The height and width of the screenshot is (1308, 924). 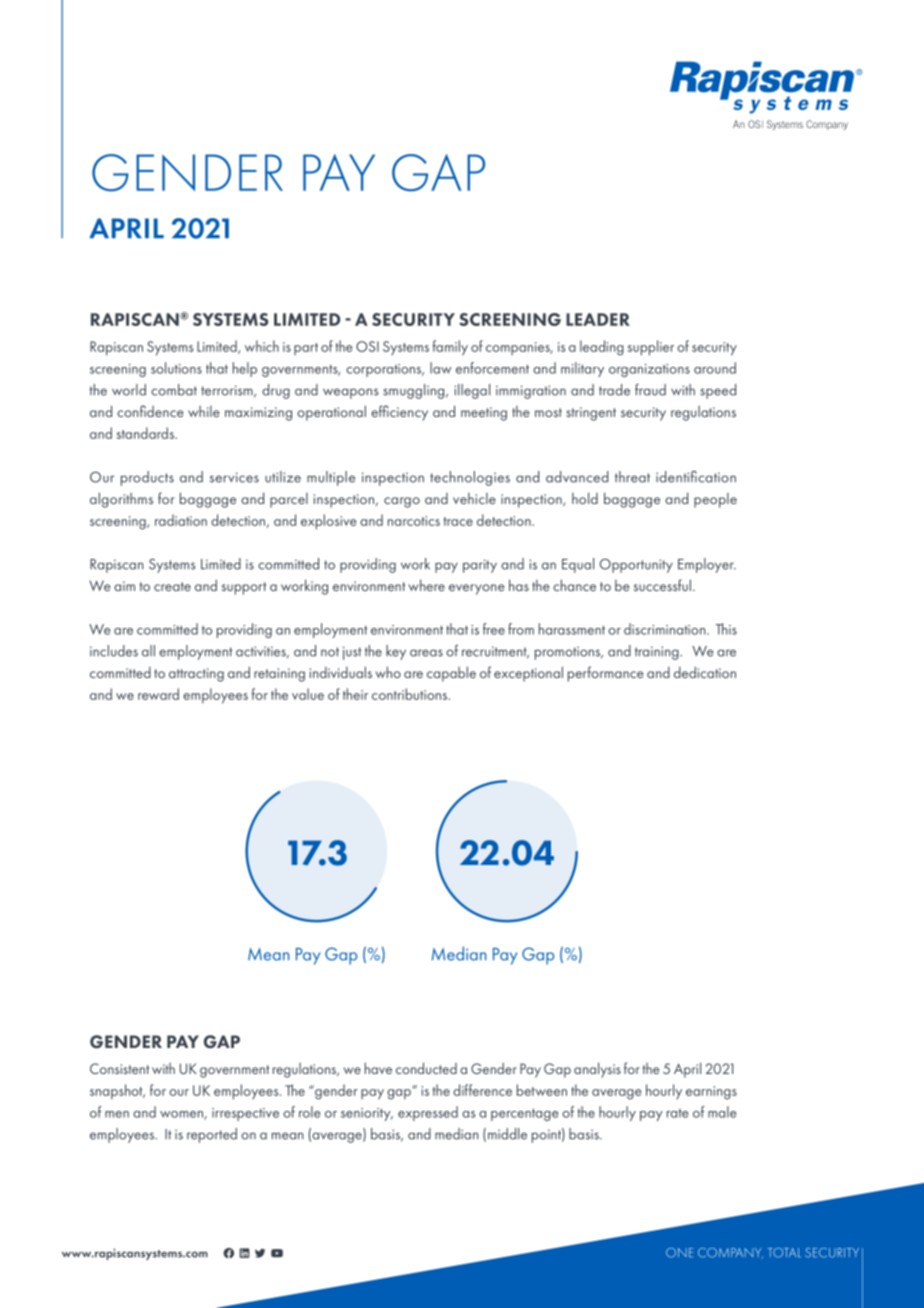 I want to click on reward, so click(x=158, y=694).
